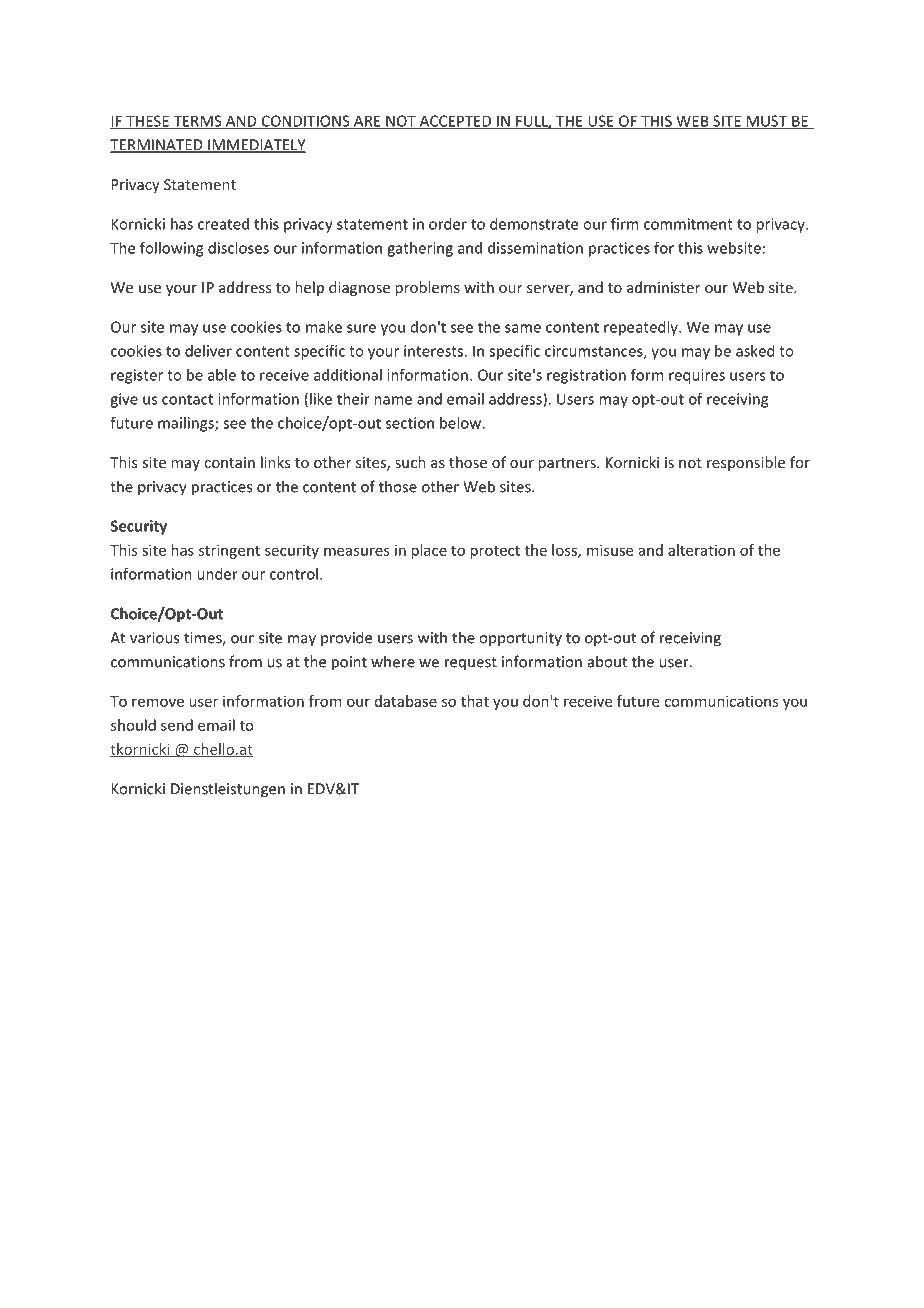 This screenshot has width=924, height=1308. Describe the element at coordinates (187, 424) in the screenshot. I see `mailings` at that location.
